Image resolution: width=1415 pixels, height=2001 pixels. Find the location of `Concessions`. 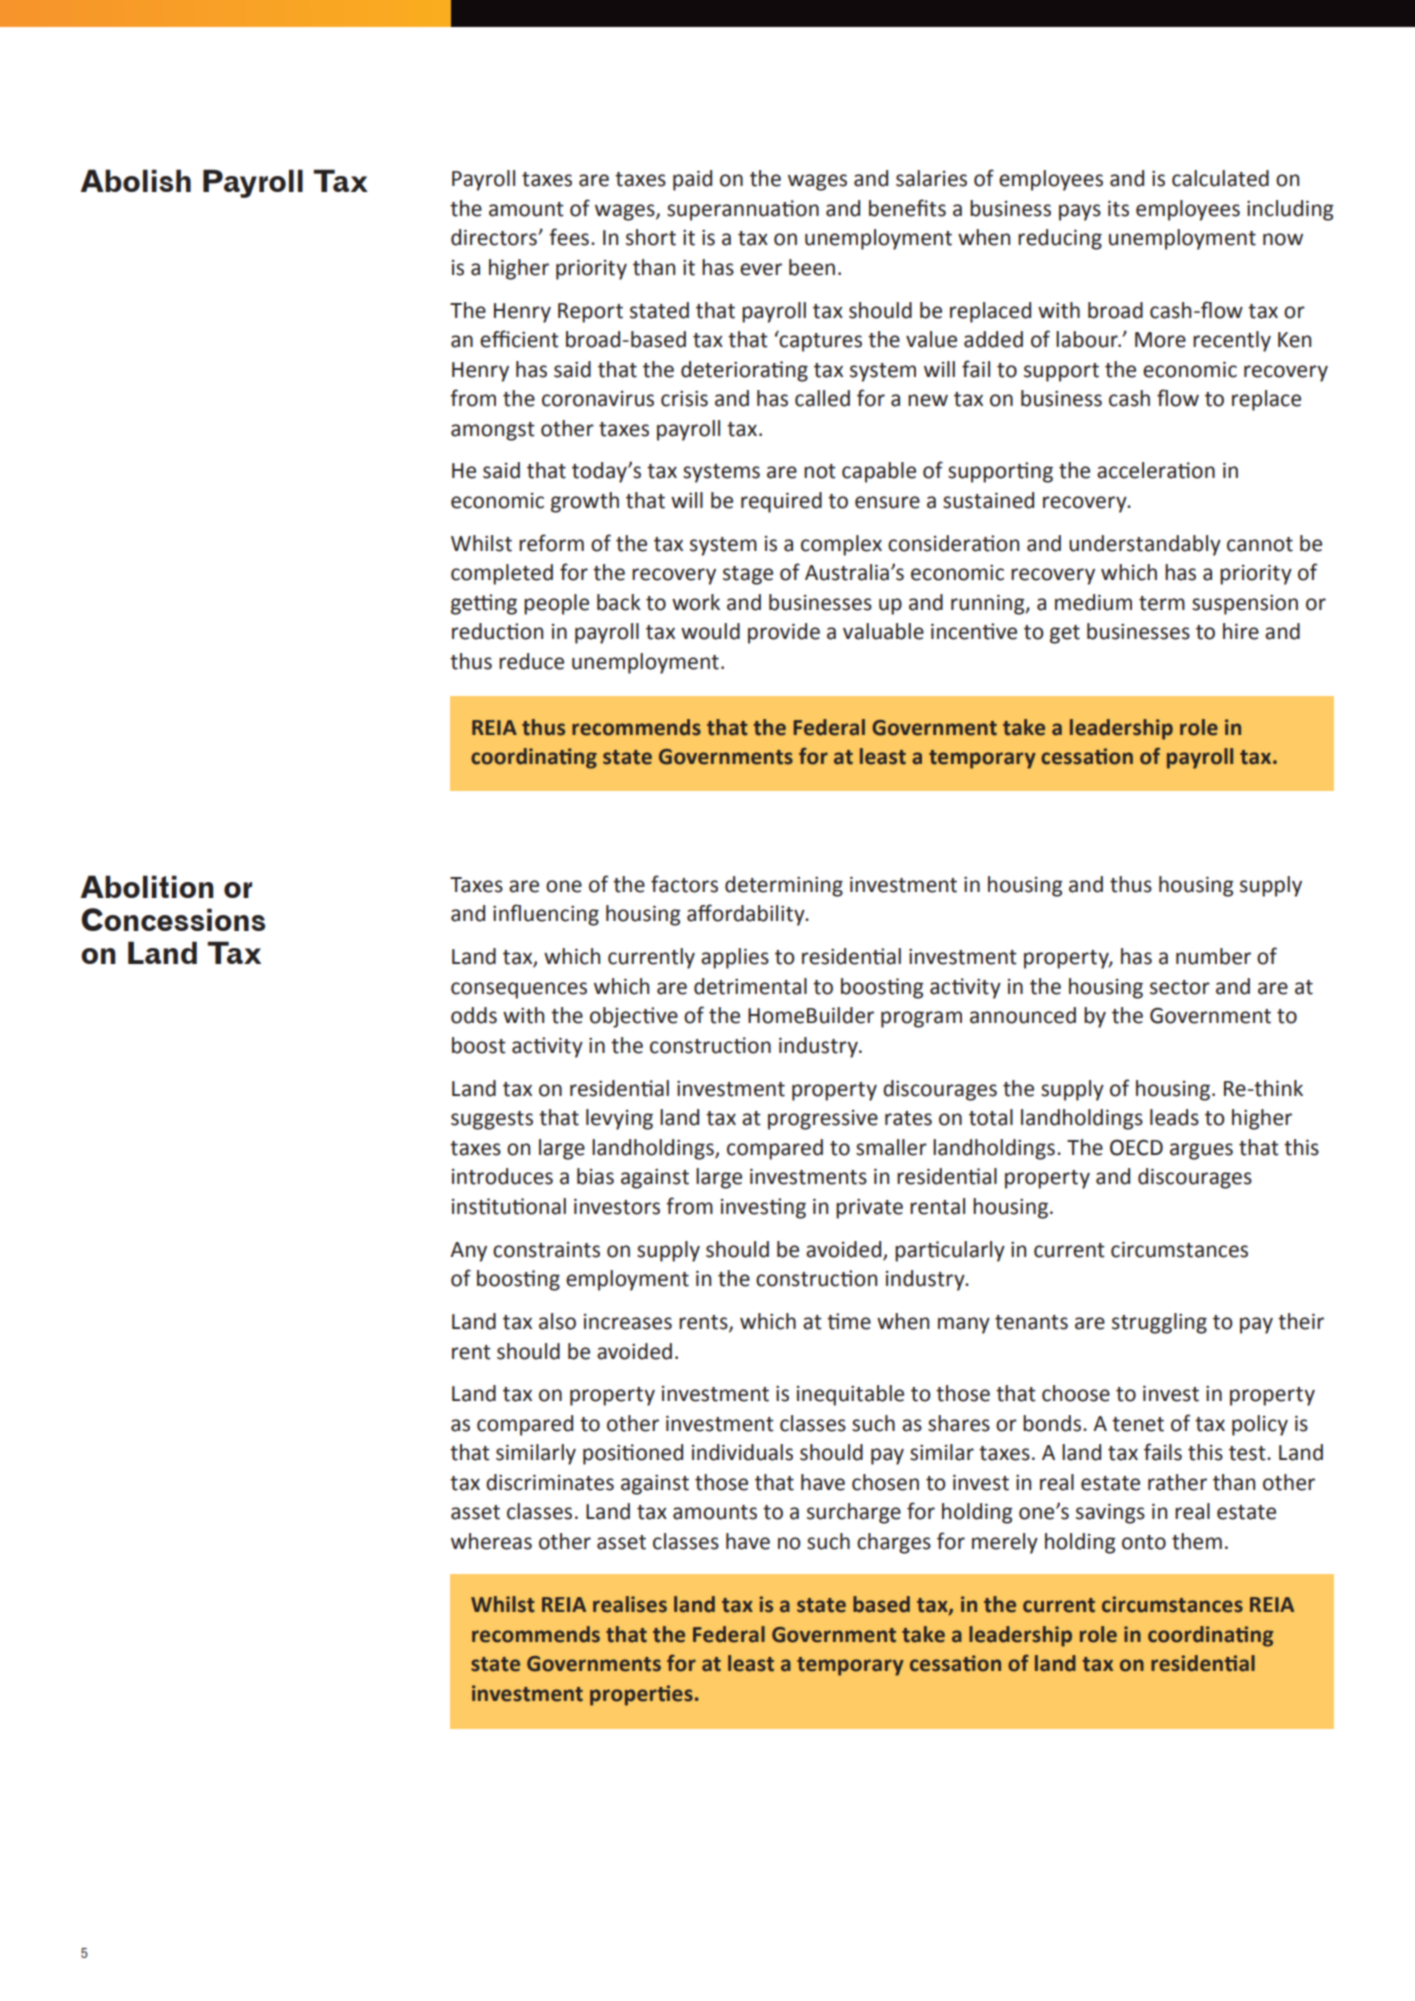

Concessions is located at coordinates (173, 919).
